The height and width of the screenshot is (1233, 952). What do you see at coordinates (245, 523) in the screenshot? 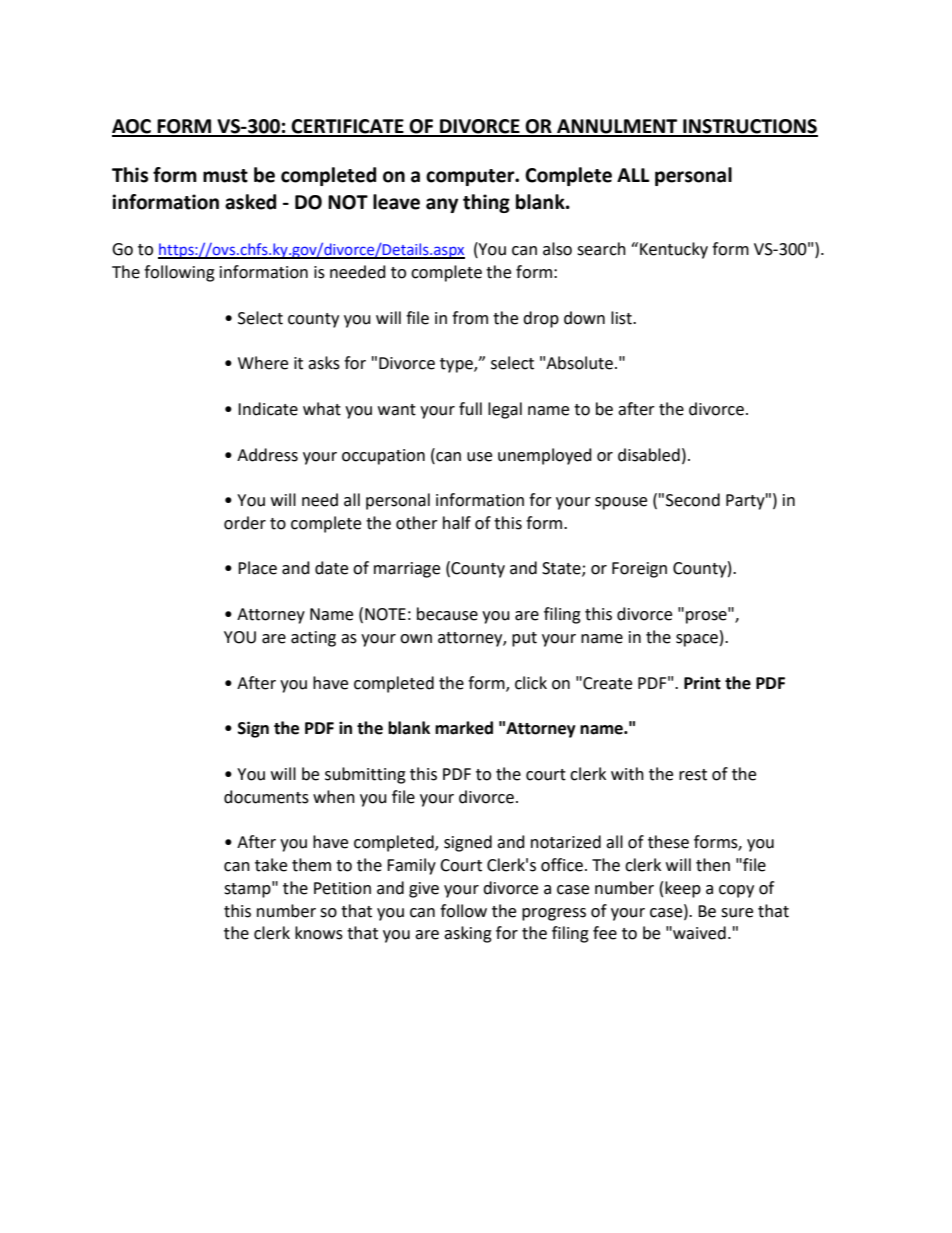
I see `order` at bounding box center [245, 523].
